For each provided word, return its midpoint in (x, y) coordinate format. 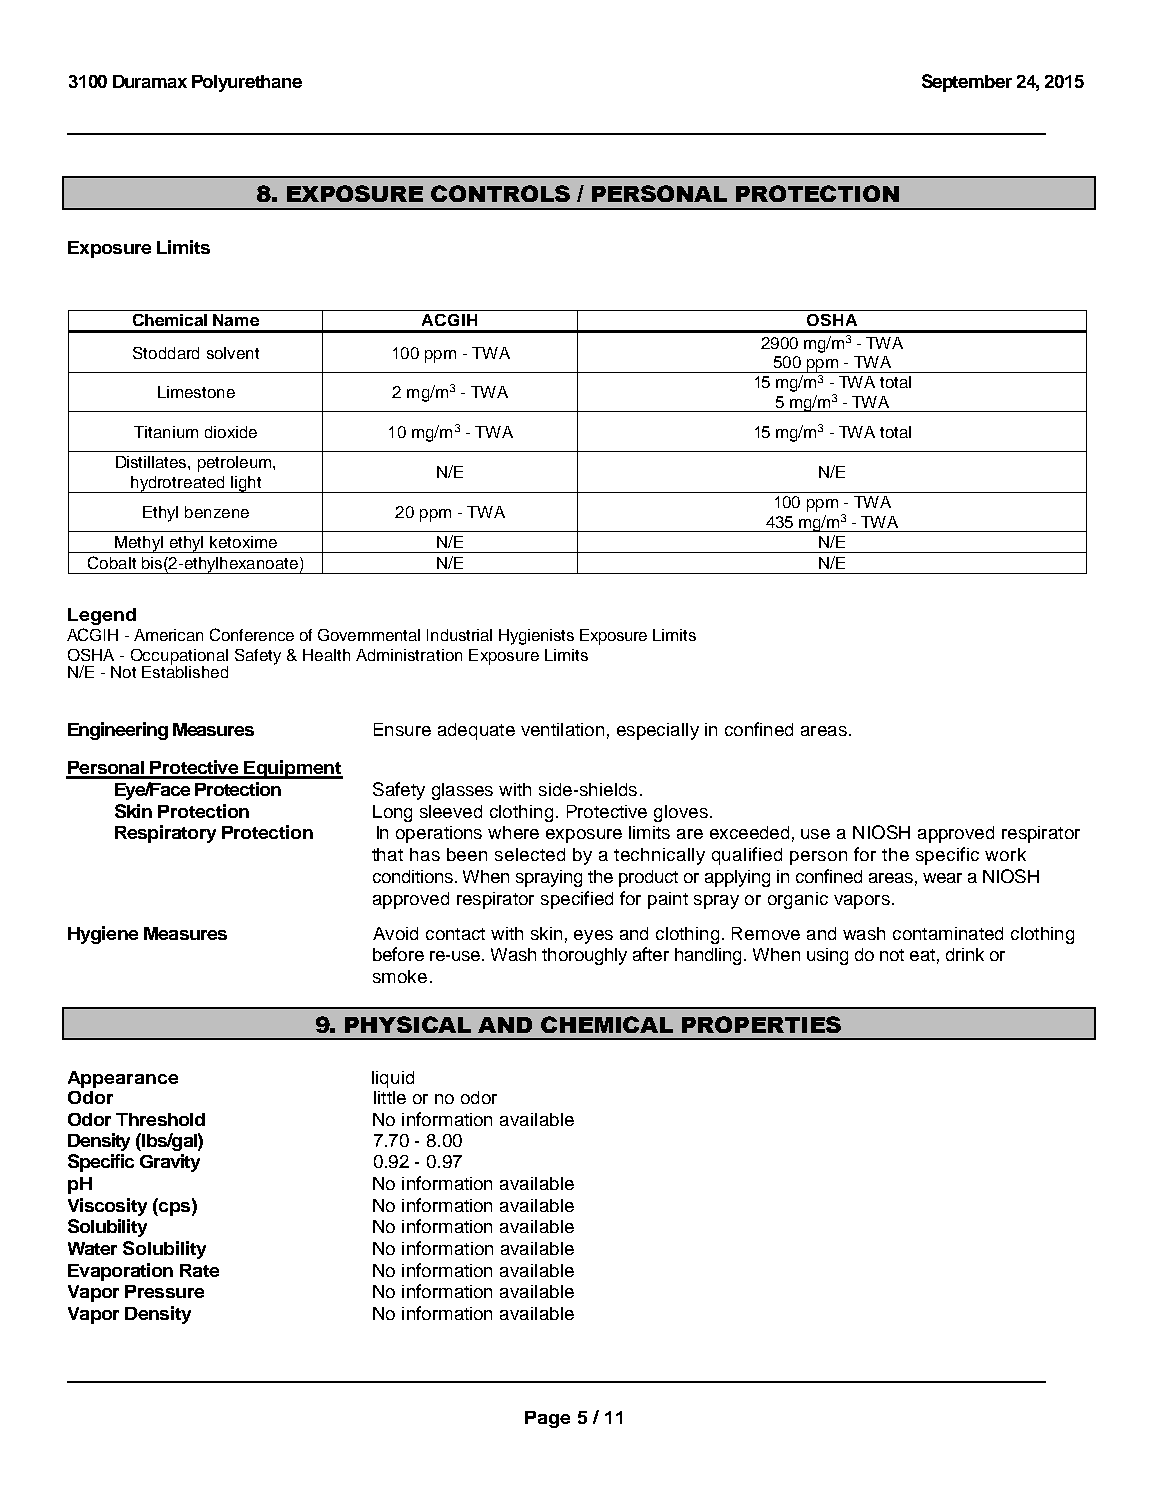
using (827, 956)
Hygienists (536, 637)
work (1005, 854)
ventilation (562, 729)
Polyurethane (247, 83)
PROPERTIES (761, 1024)
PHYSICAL (408, 1024)
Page (547, 1419)
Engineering (118, 731)
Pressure (164, 1291)
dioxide (231, 432)
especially (658, 731)
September (967, 83)
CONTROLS (500, 193)
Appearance (123, 1079)
